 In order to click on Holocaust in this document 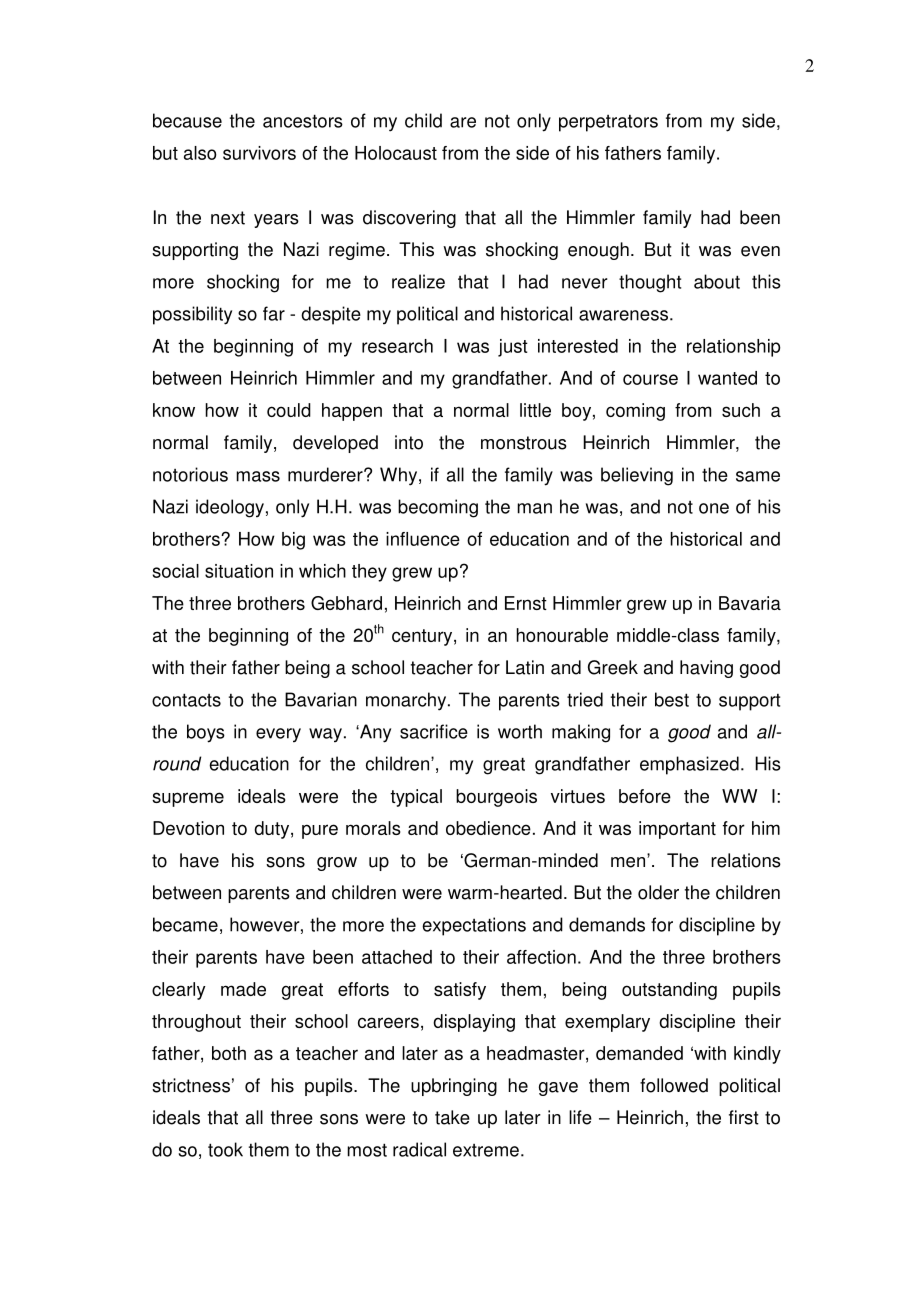, I will do `click(396, 153)`.
